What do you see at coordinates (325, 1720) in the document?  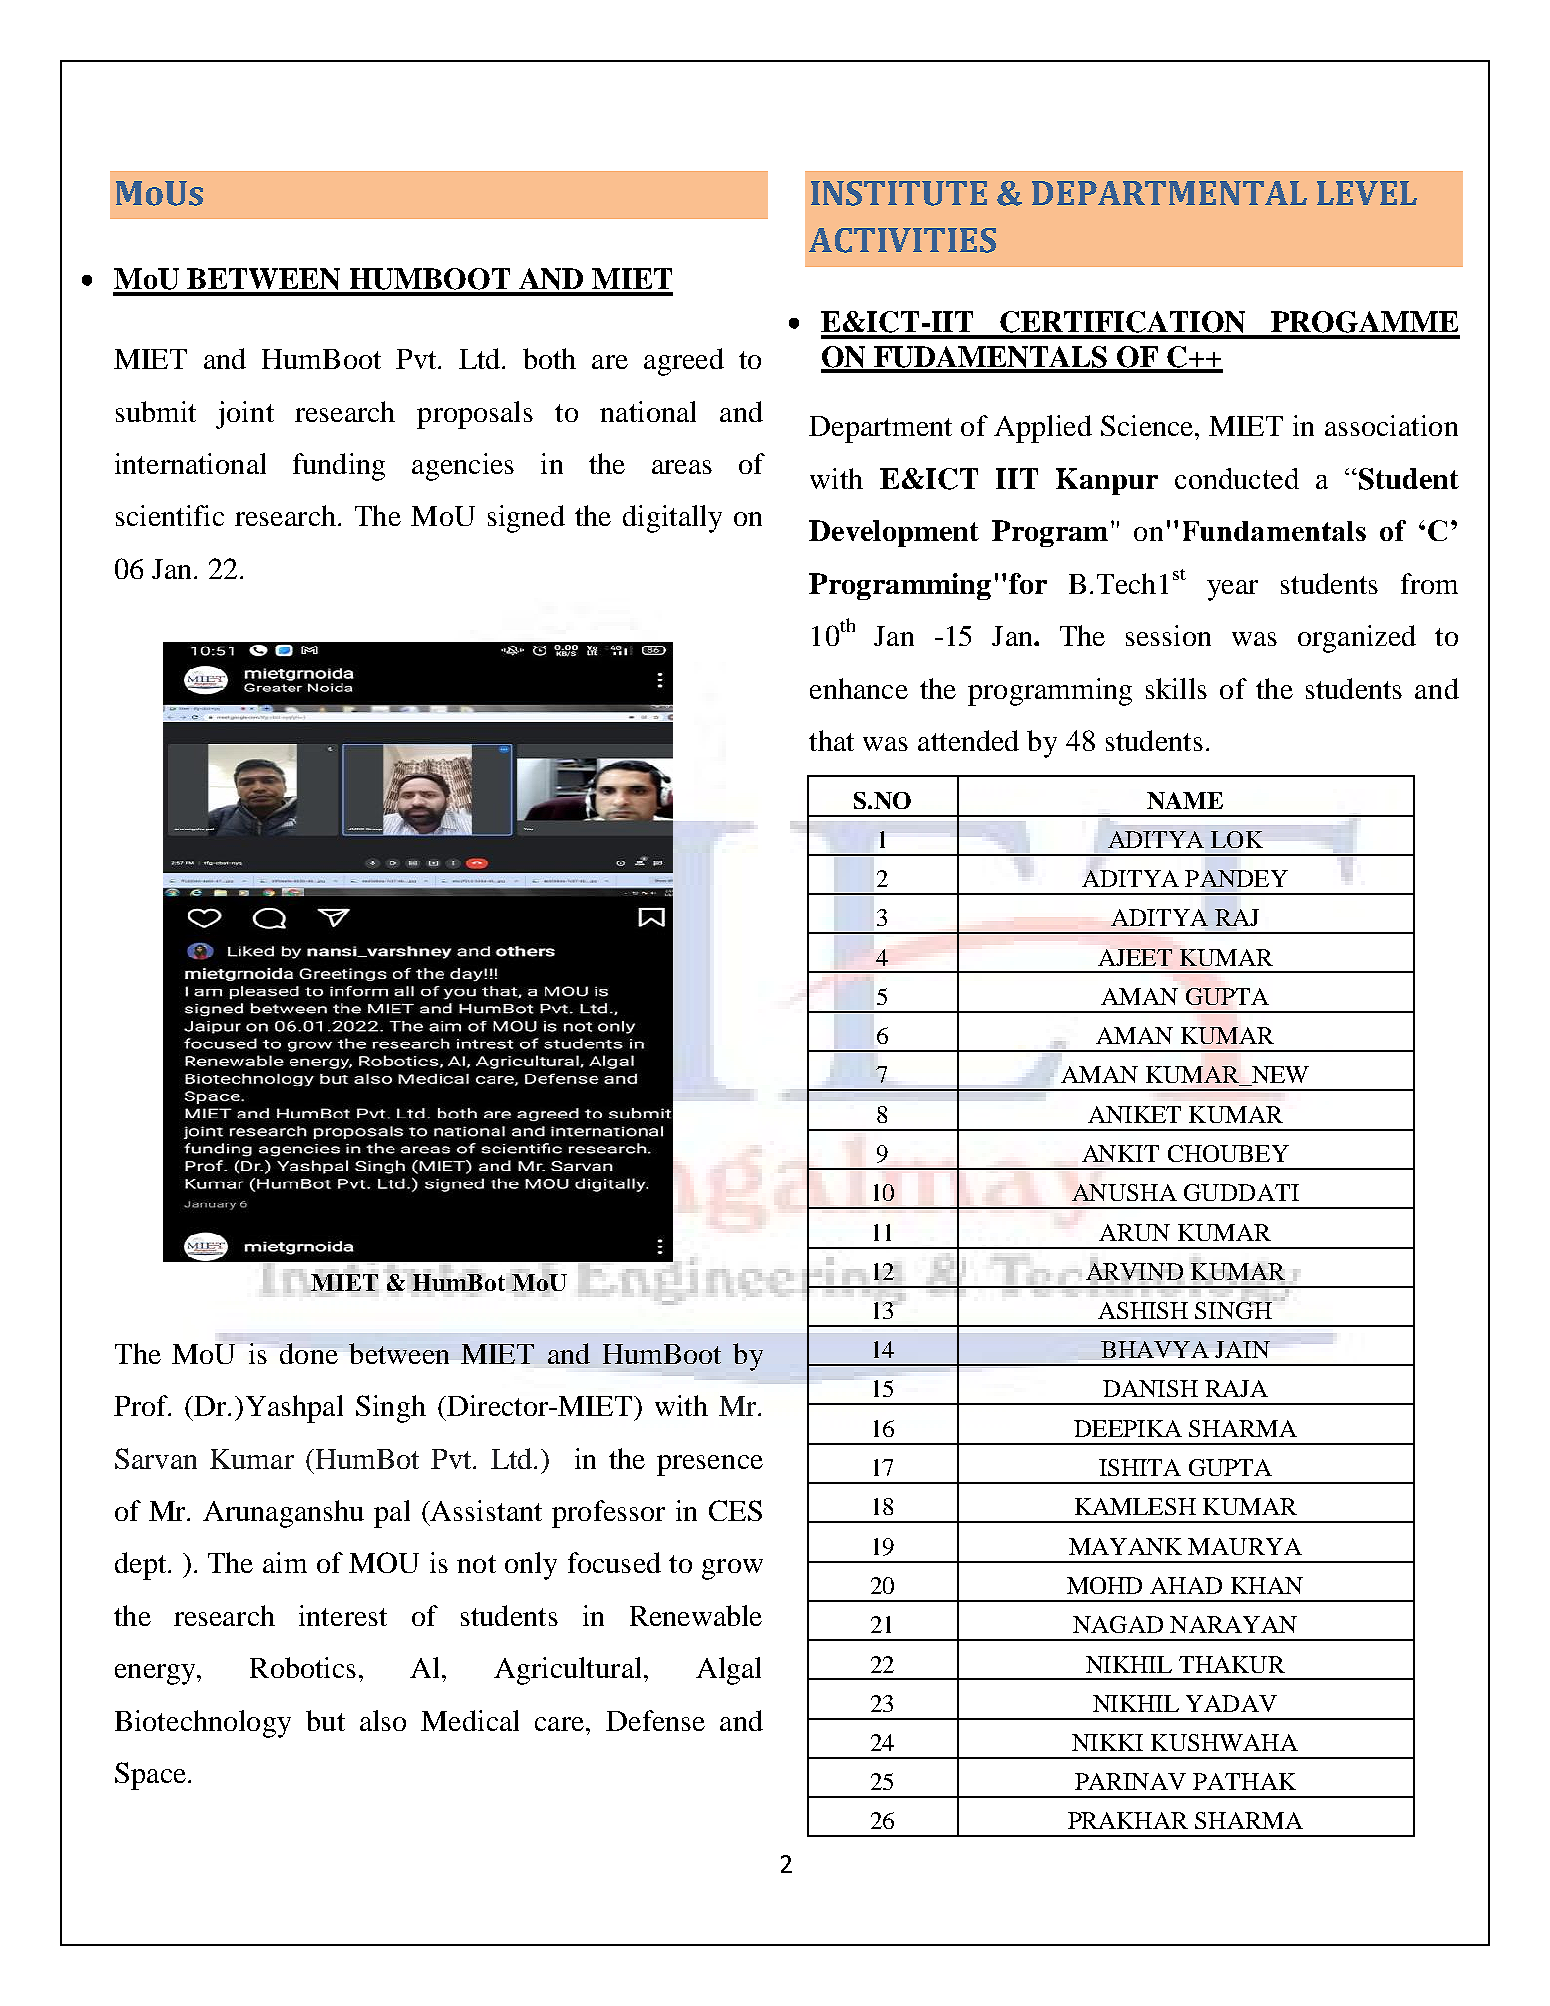 I see `but` at bounding box center [325, 1720].
